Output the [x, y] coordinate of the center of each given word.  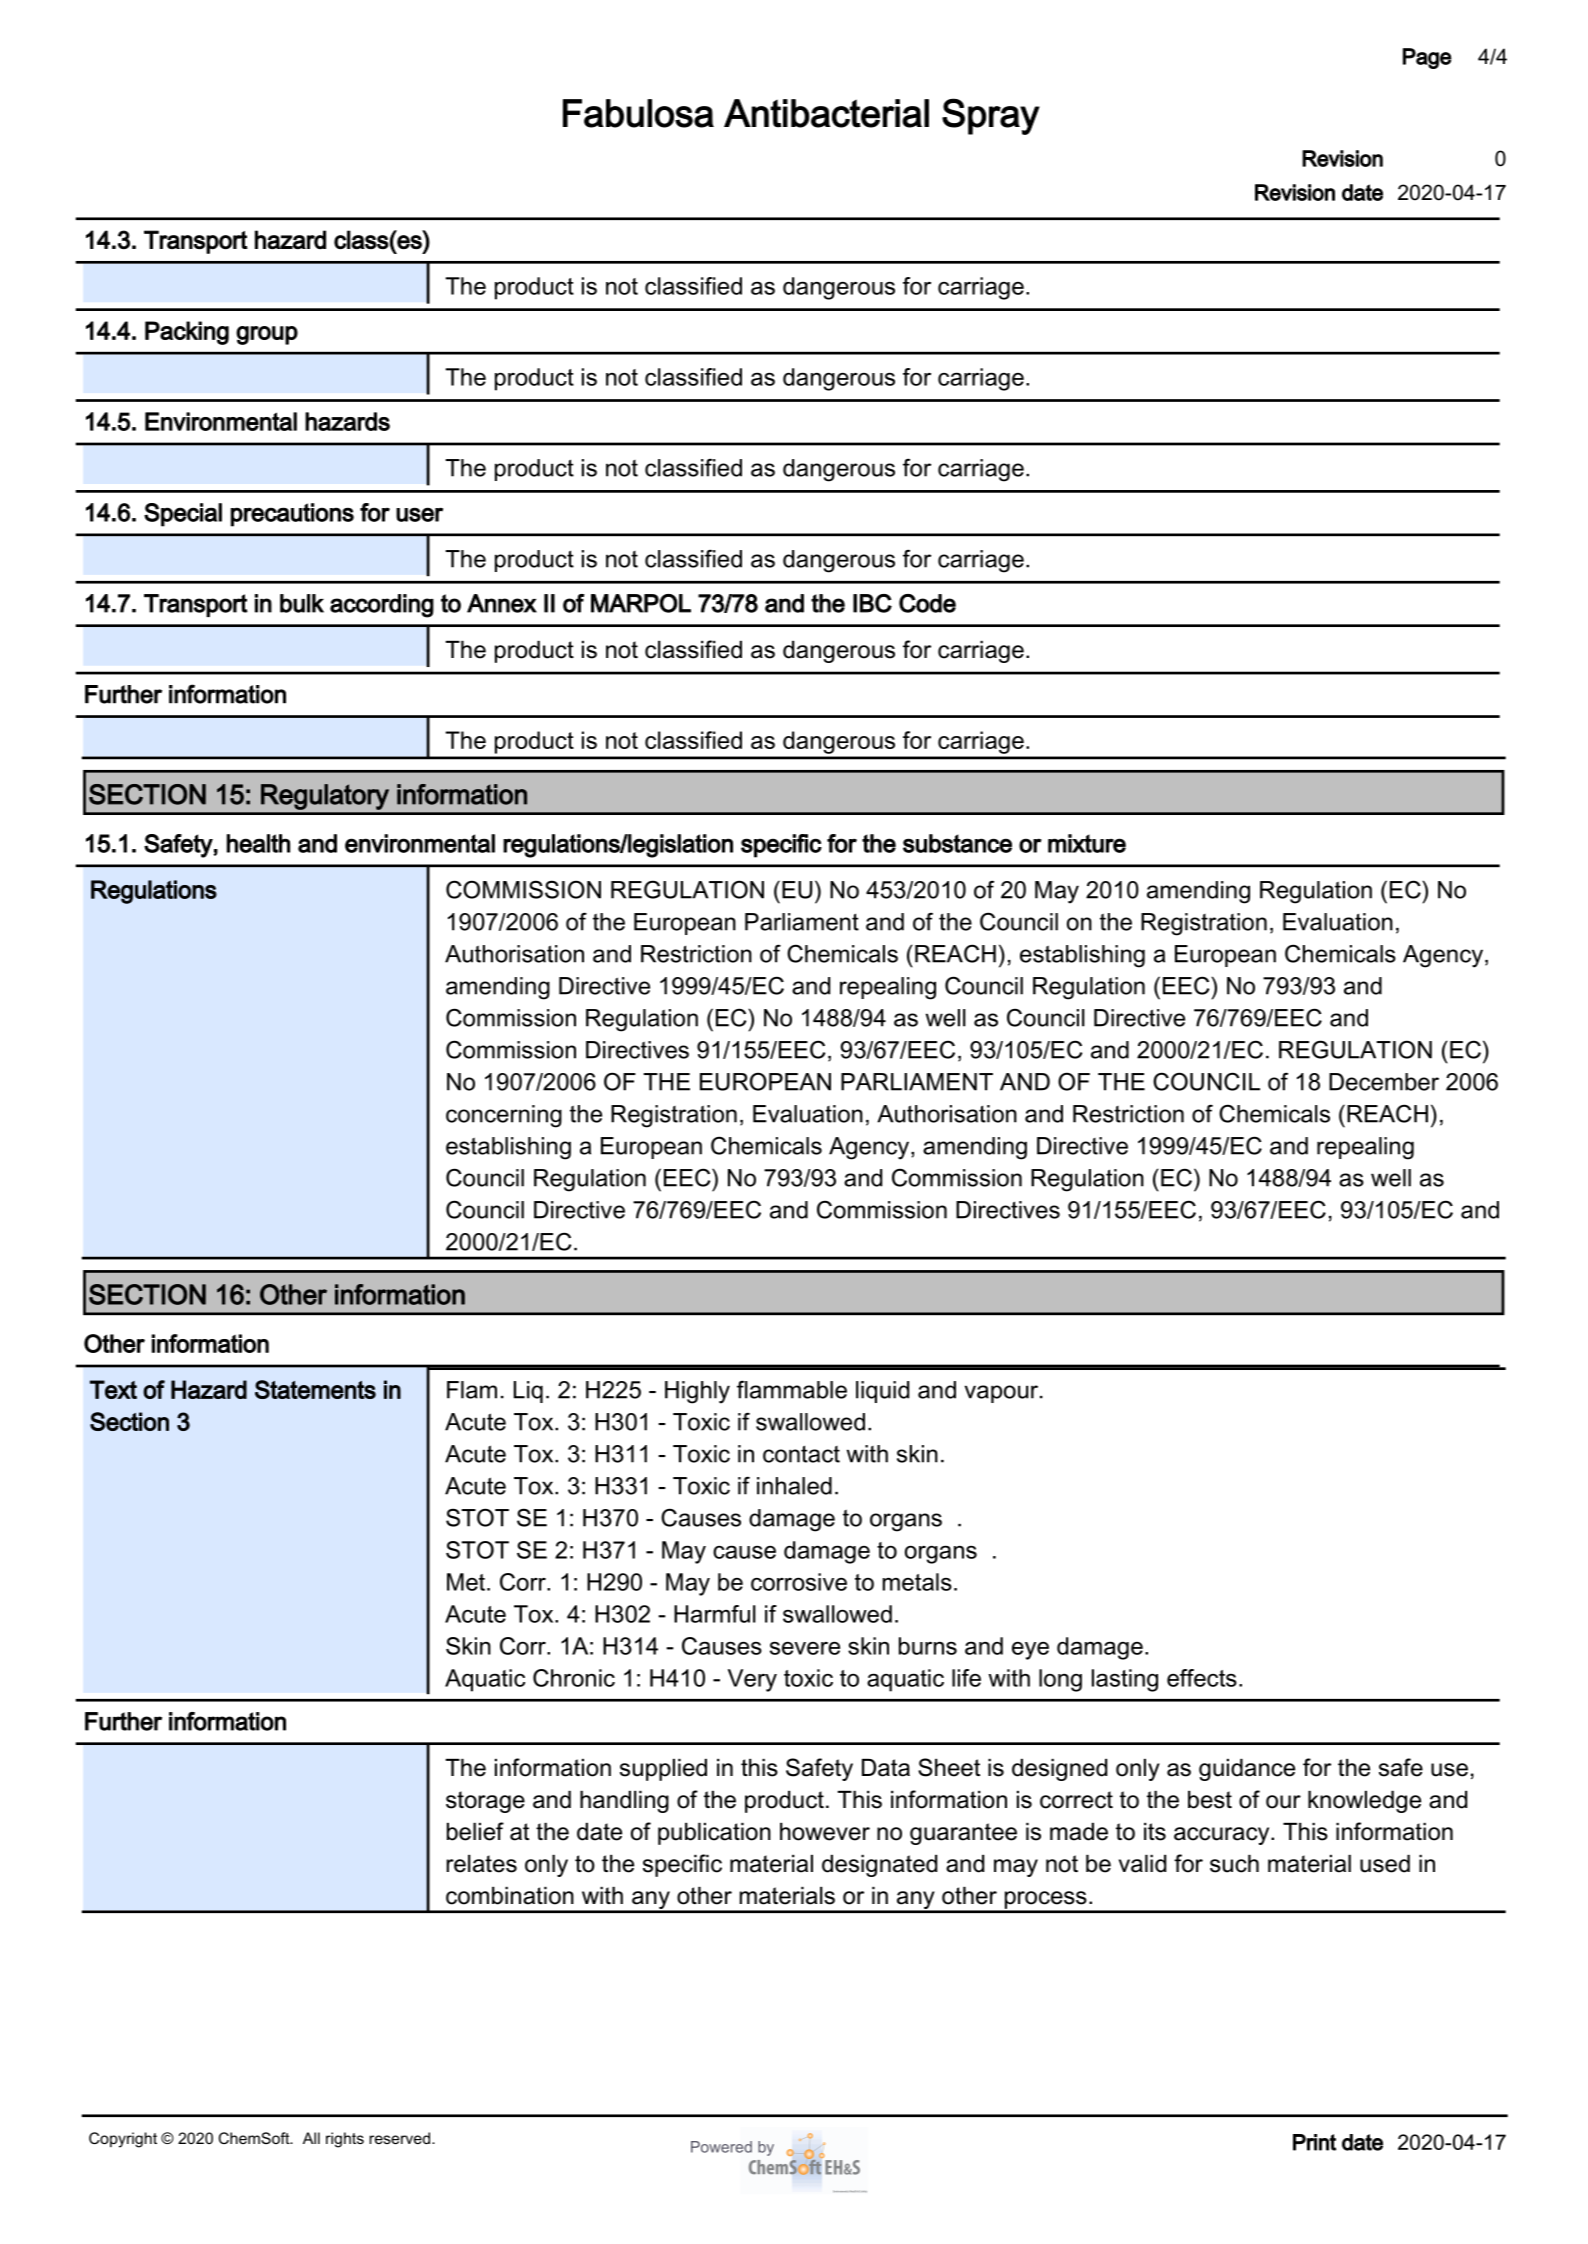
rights [345, 2140]
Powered [721, 2147]
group [267, 335]
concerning [504, 1116]
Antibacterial [826, 113]
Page [1427, 58]
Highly [697, 1392]
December [1384, 1082]
